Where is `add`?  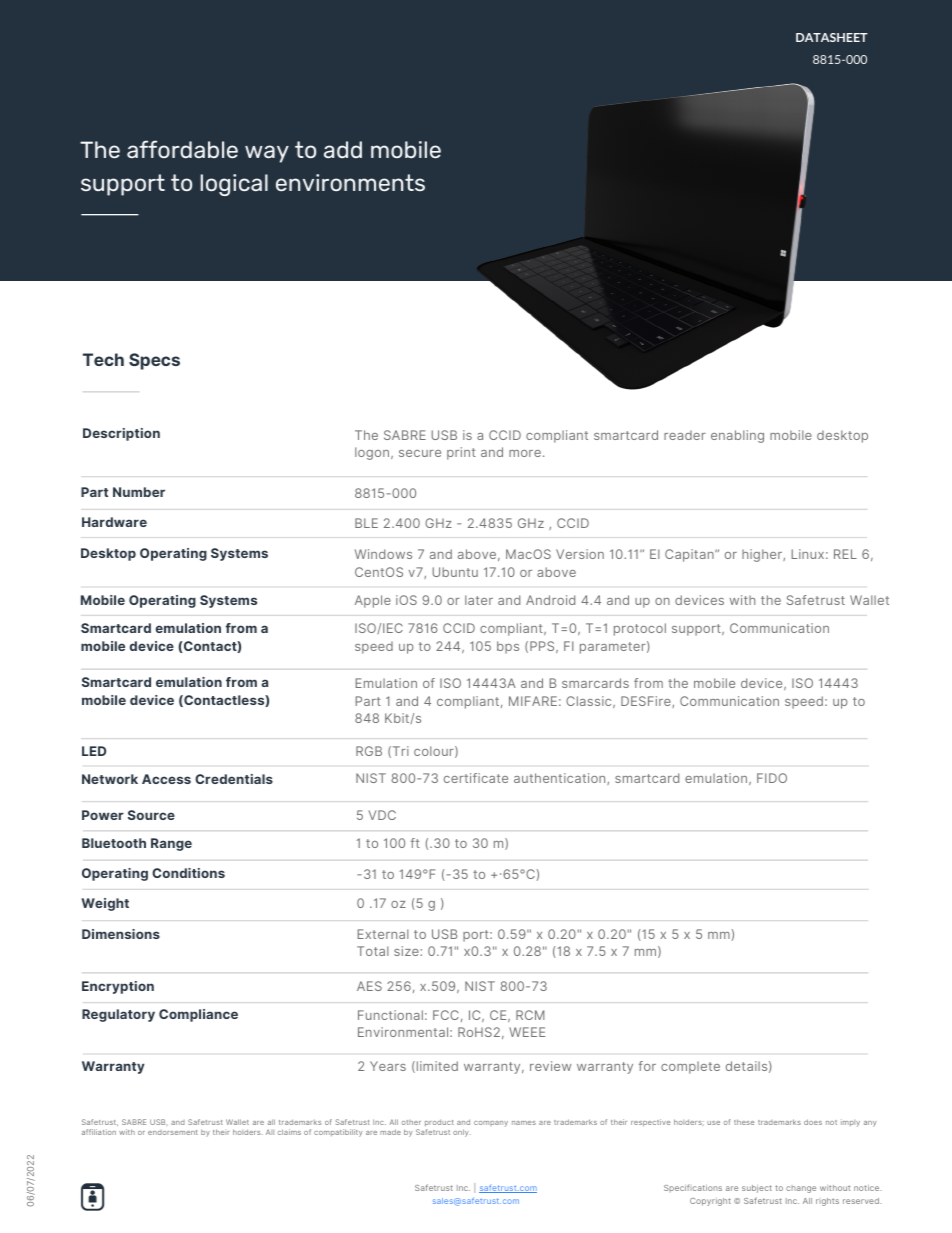 add is located at coordinates (343, 149).
